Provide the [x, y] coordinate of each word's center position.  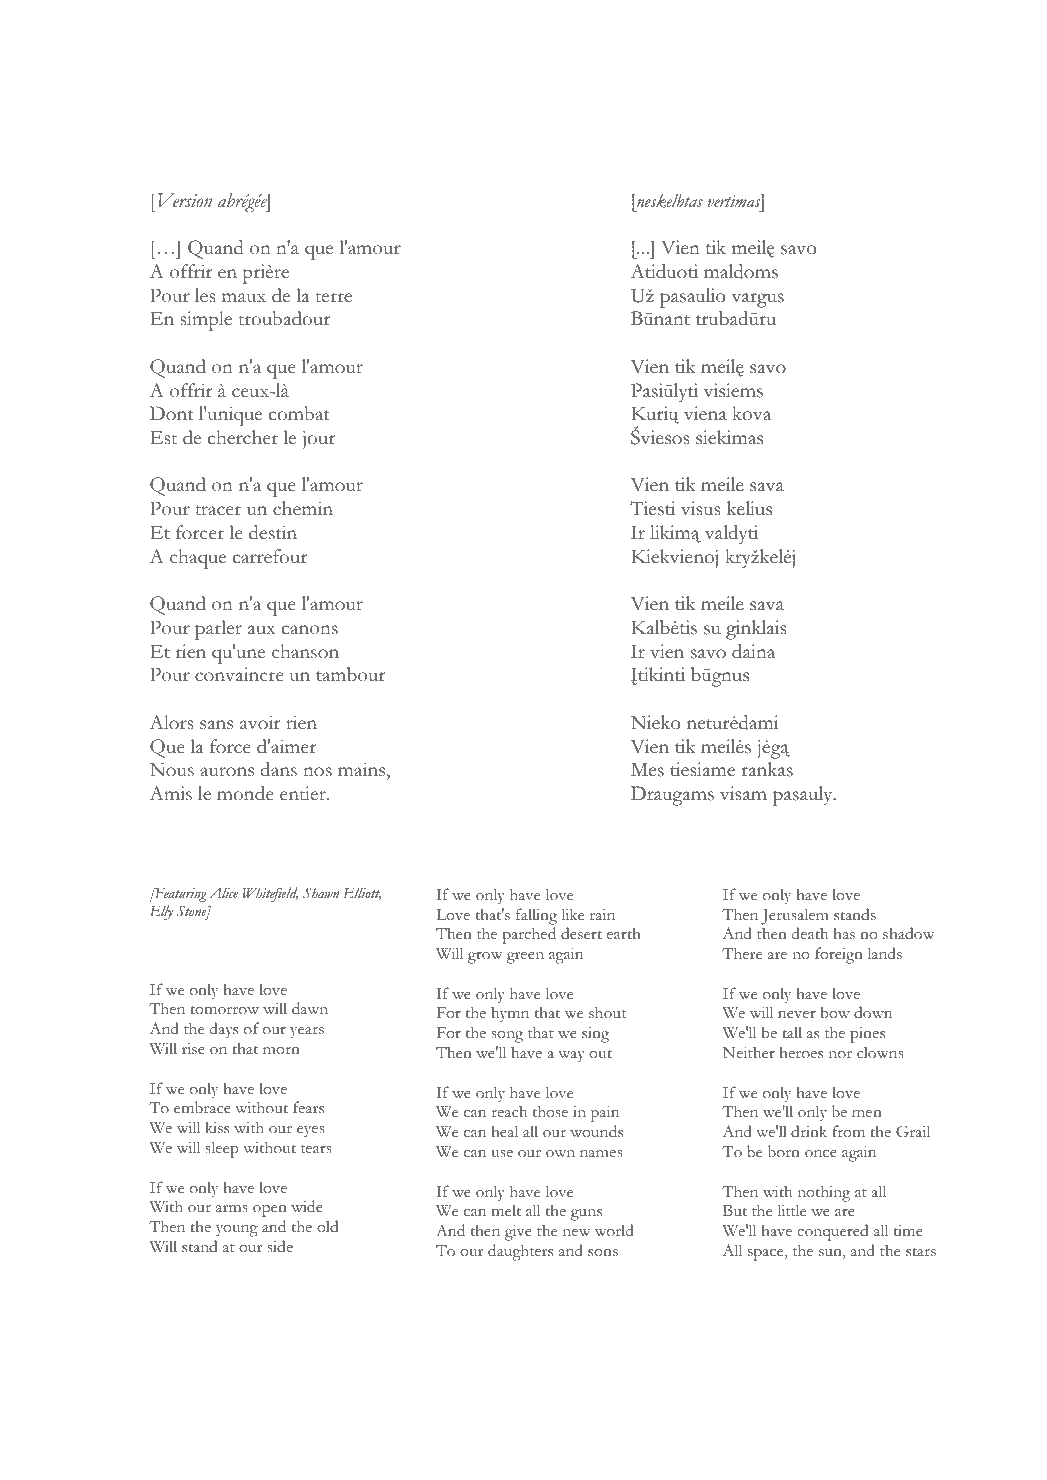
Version [185, 200]
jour [319, 439]
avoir [260, 722]
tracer [218, 510]
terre [334, 297]
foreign [839, 955]
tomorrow [224, 1010]
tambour [350, 674]
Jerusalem [795, 916]
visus [700, 508]
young [237, 1231]
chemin [303, 508]
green [525, 958]
